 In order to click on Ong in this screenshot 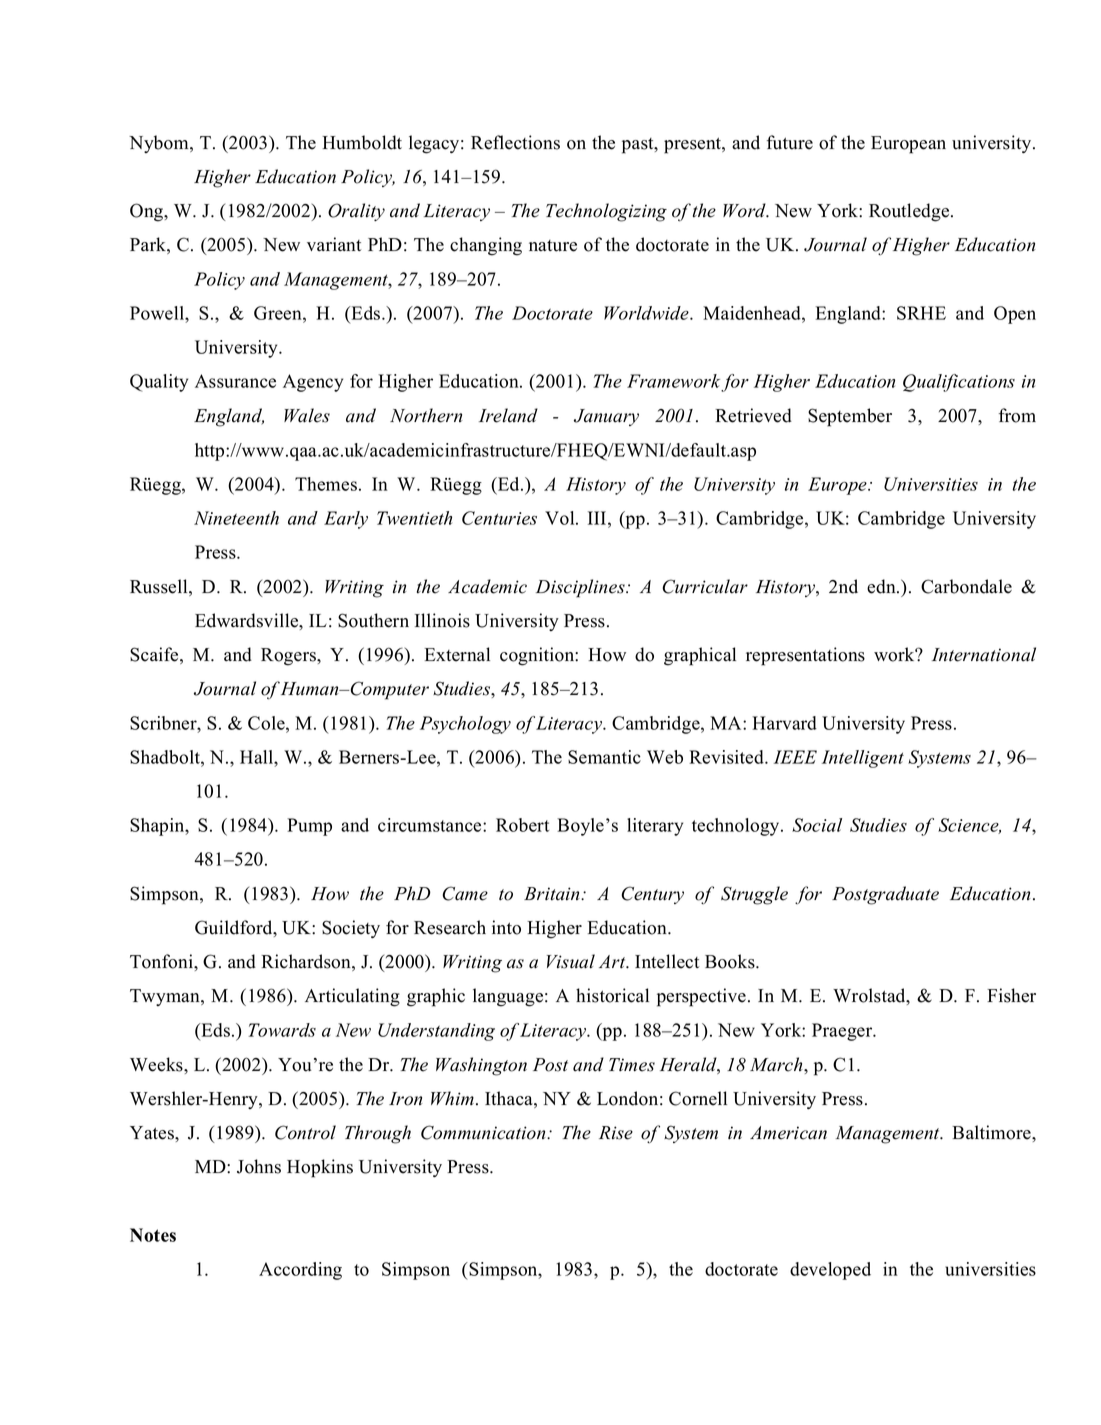, I will do `click(148, 212)`.
